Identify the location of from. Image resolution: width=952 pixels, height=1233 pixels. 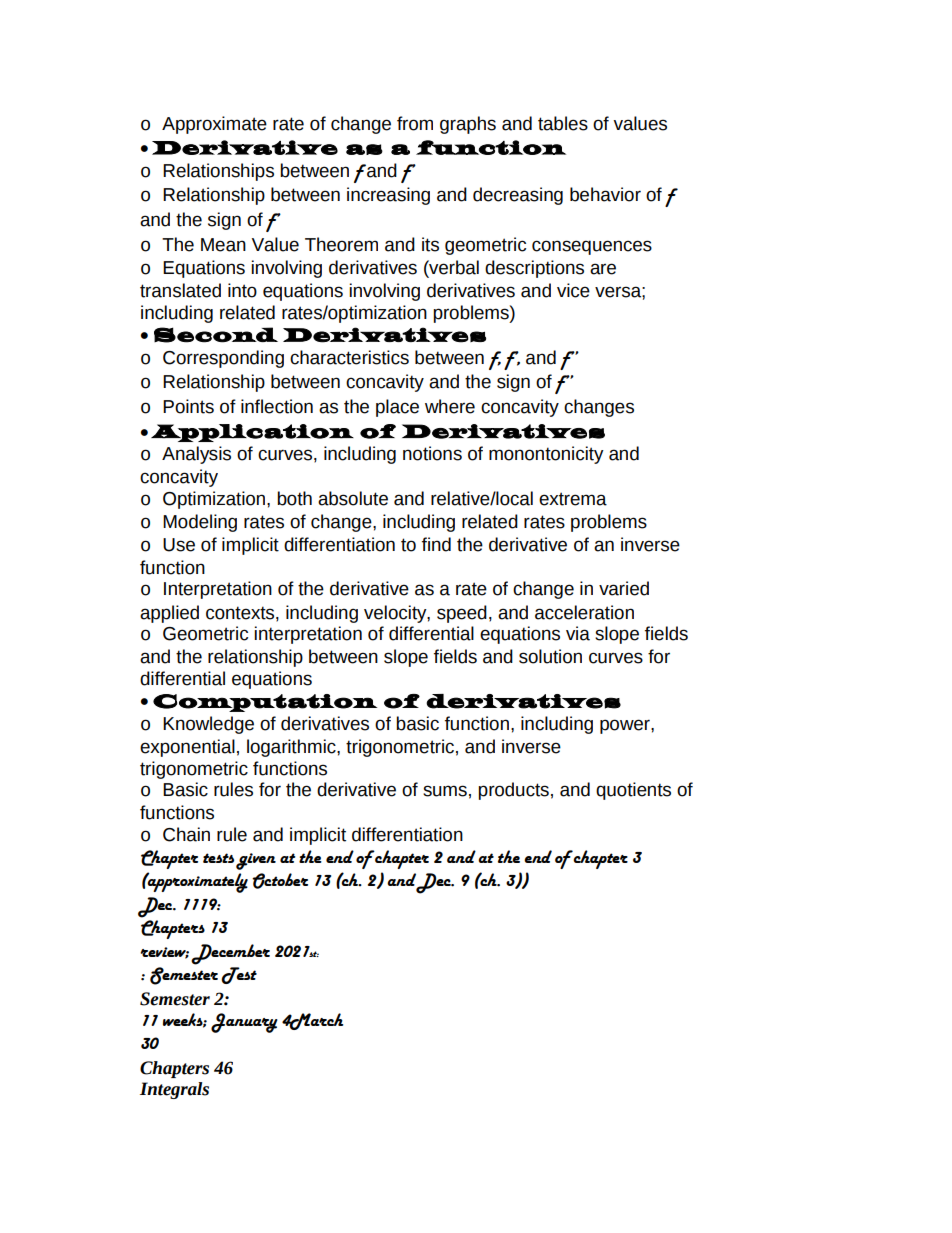
(415, 123).
